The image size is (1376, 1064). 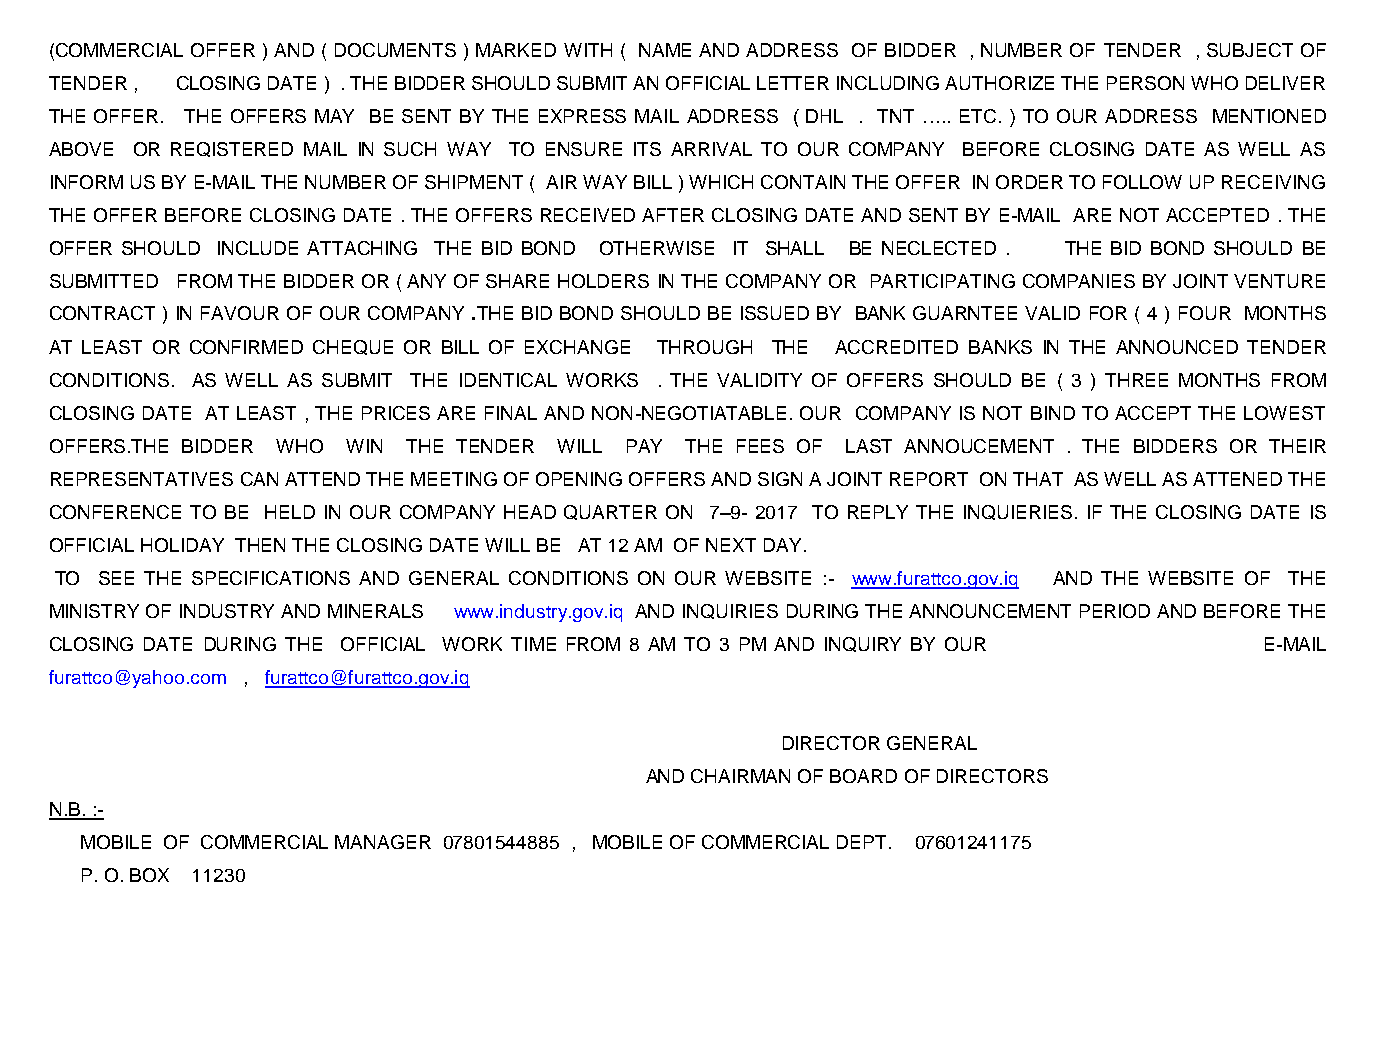 I want to click on FOLLOW, so click(x=1142, y=182).
